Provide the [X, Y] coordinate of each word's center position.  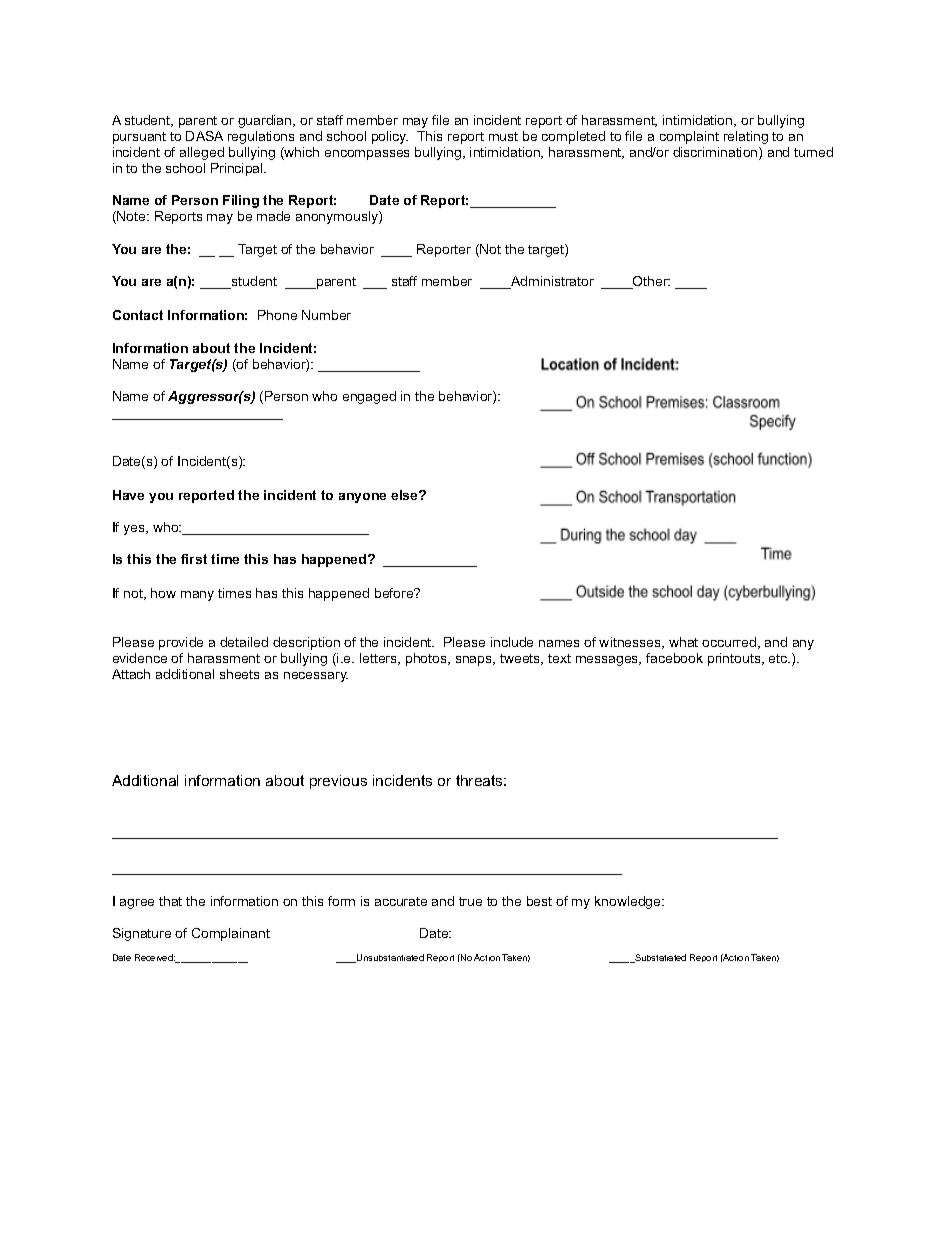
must [503, 136]
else [405, 495]
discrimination [716, 153]
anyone [362, 498]
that [170, 901]
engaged [369, 397]
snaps [475, 661]
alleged [202, 153]
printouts [734, 659]
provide [181, 643]
